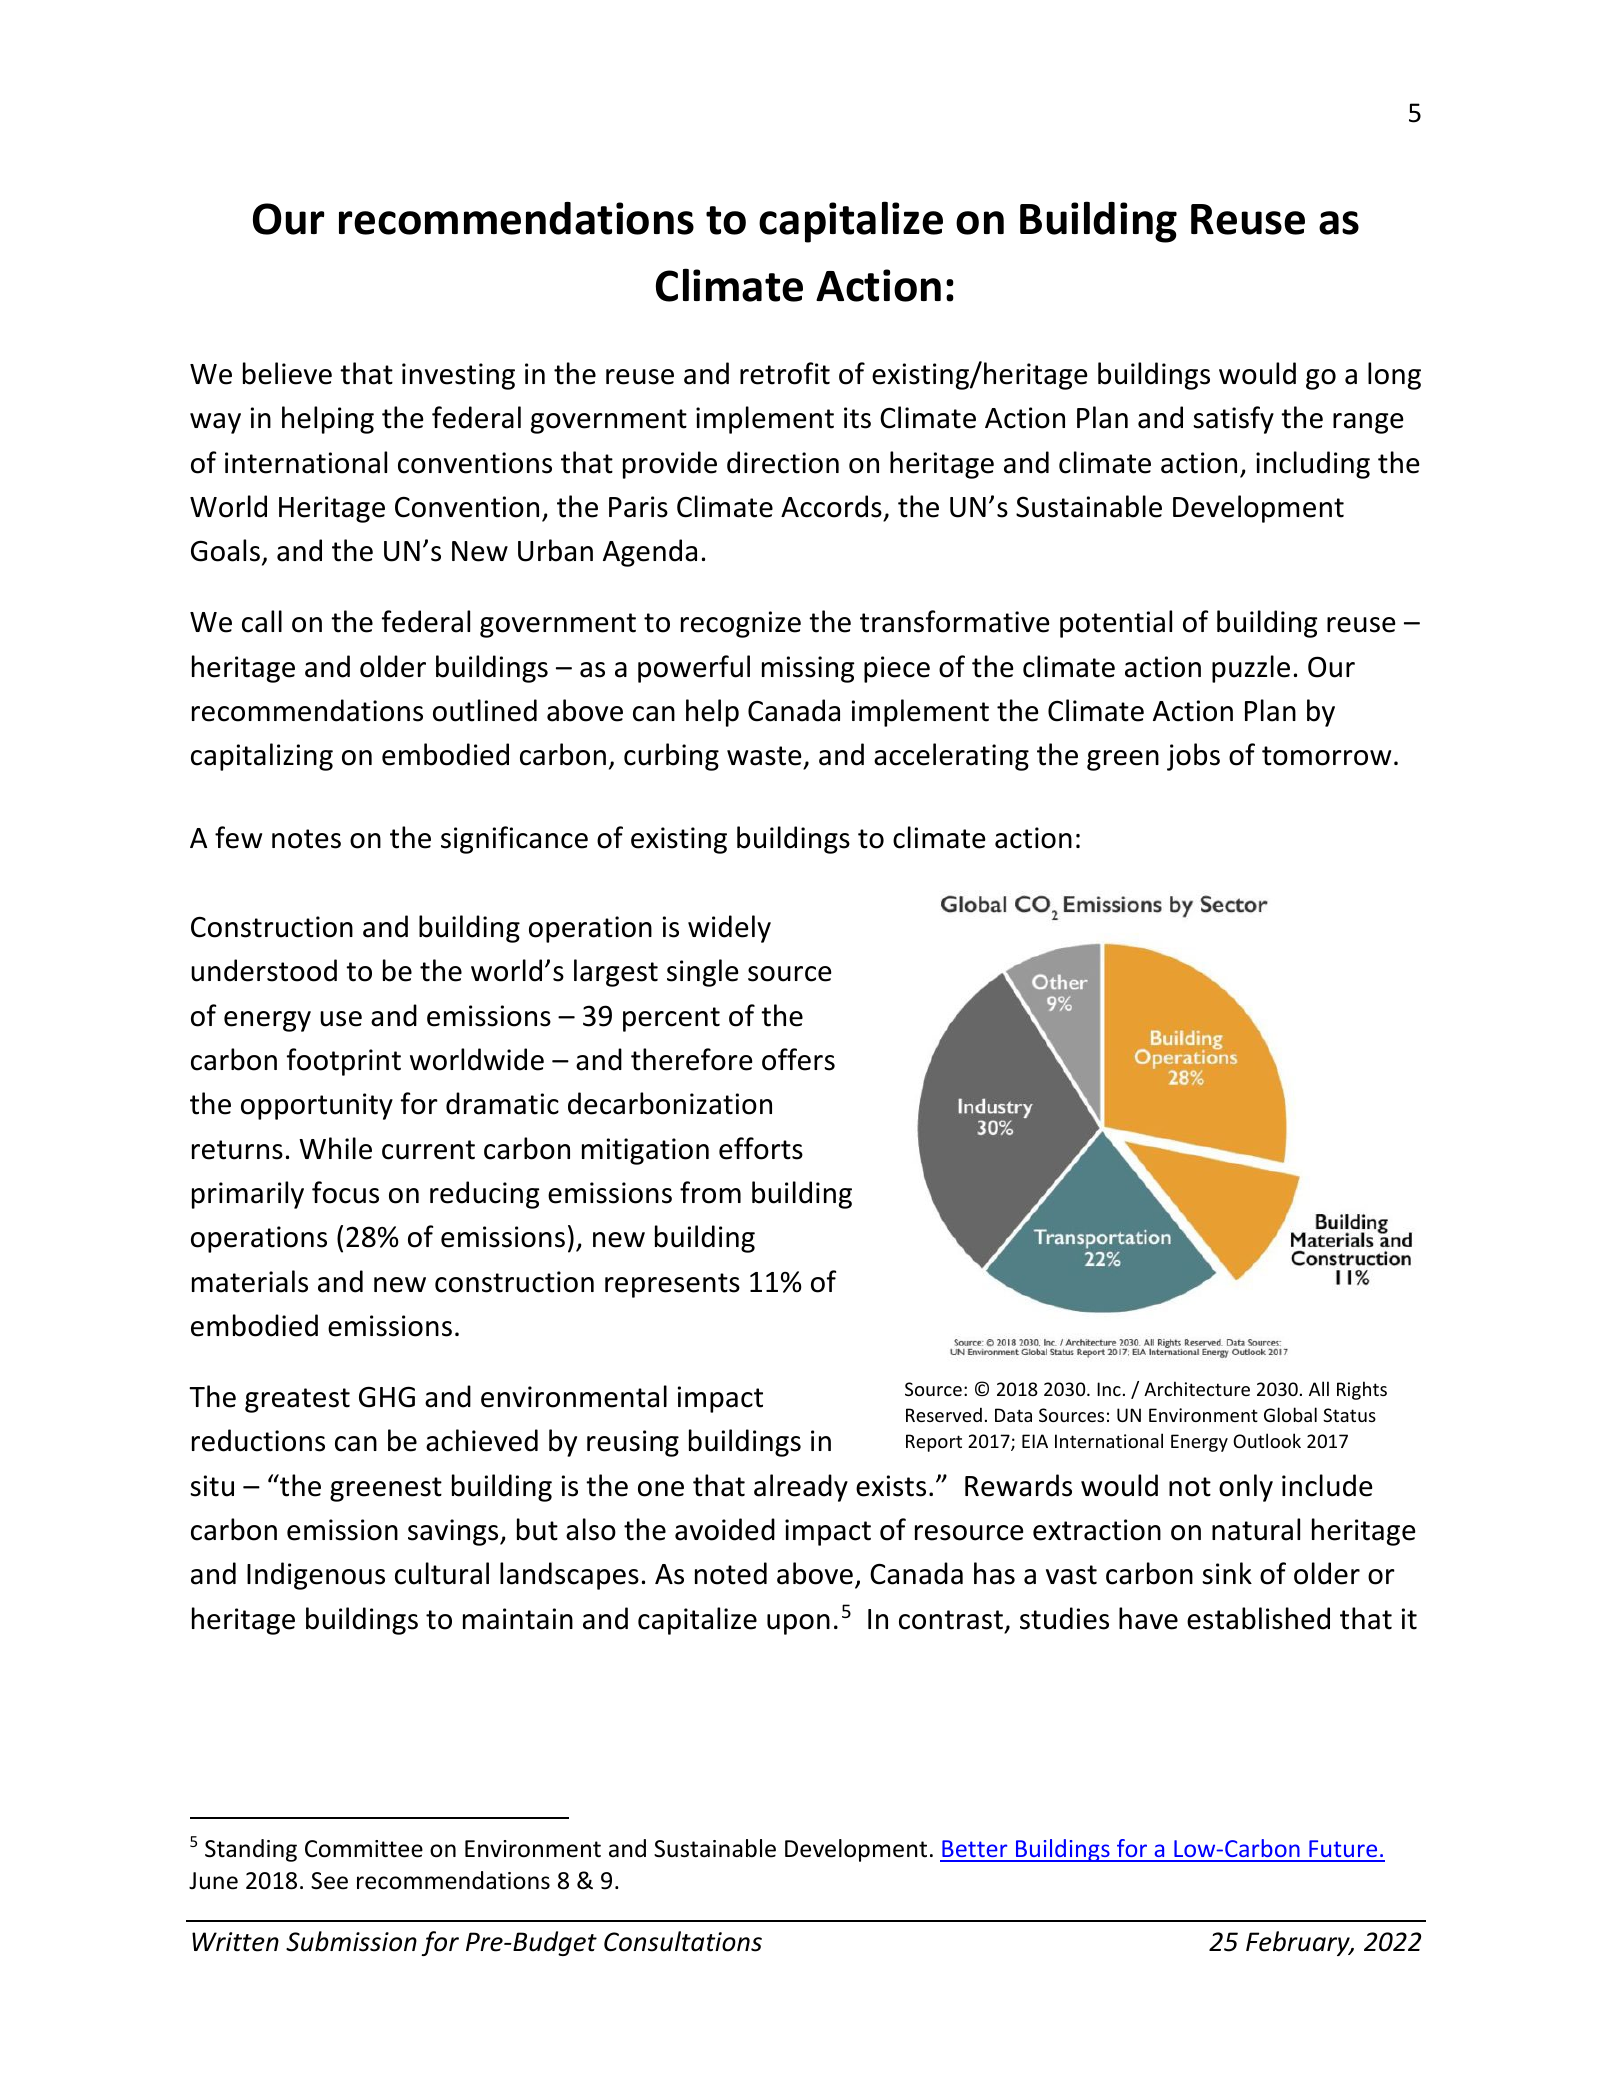 The image size is (1612, 2086). What do you see at coordinates (306, 839) in the screenshot?
I see `notes` at bounding box center [306, 839].
